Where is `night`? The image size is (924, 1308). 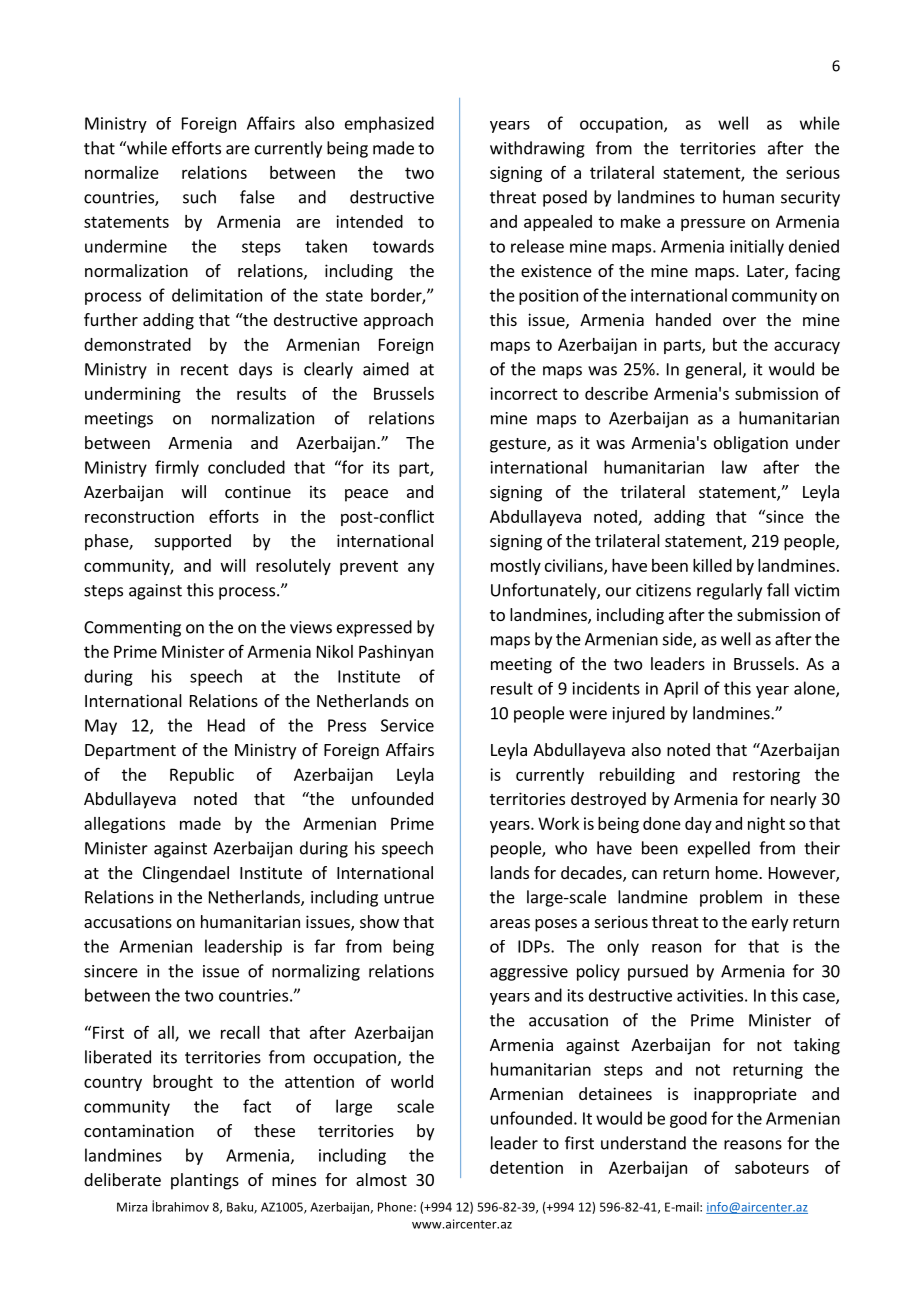
night is located at coordinates (766, 825).
